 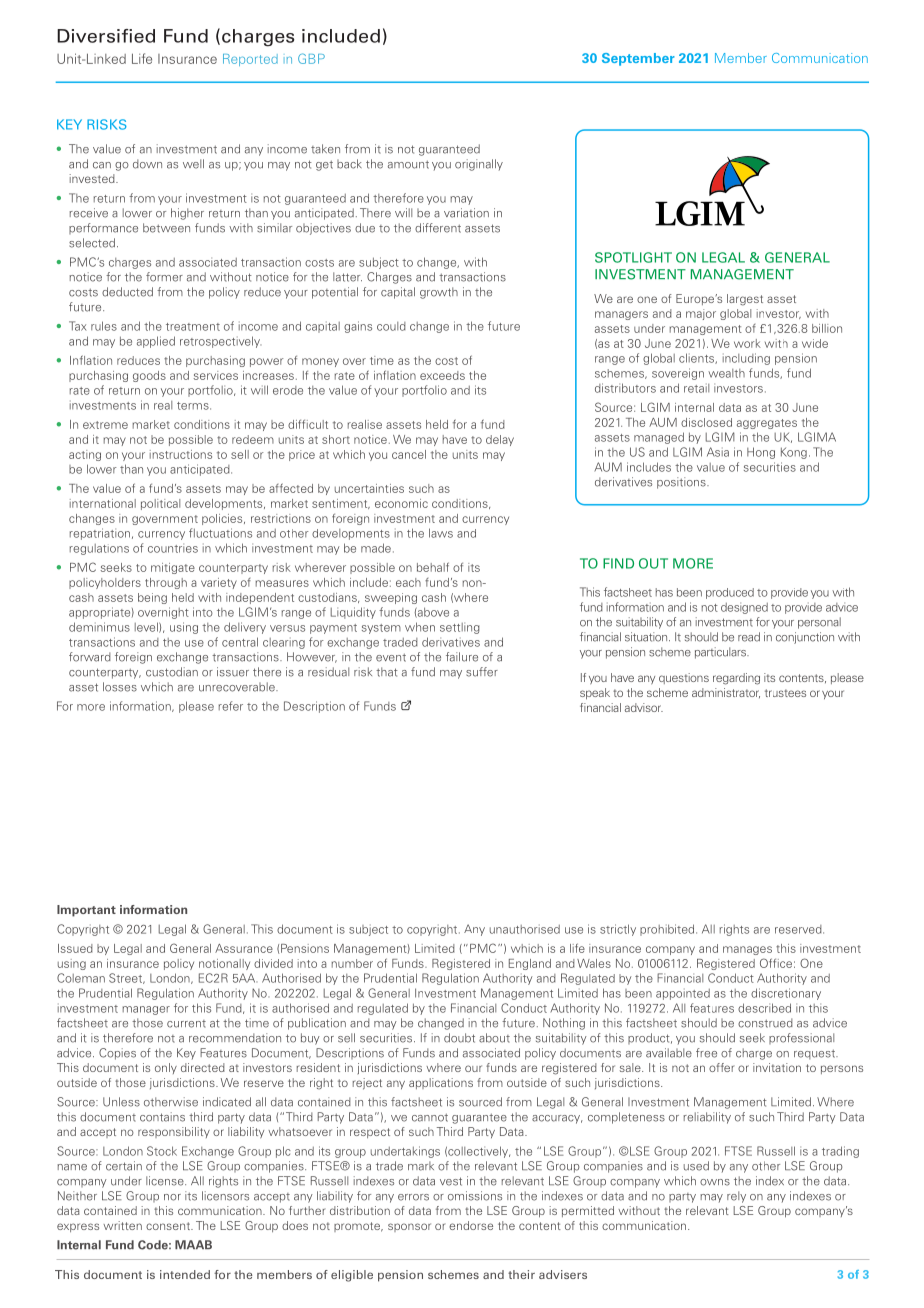 What do you see at coordinates (120, 687) in the document?
I see `losses` at bounding box center [120, 687].
